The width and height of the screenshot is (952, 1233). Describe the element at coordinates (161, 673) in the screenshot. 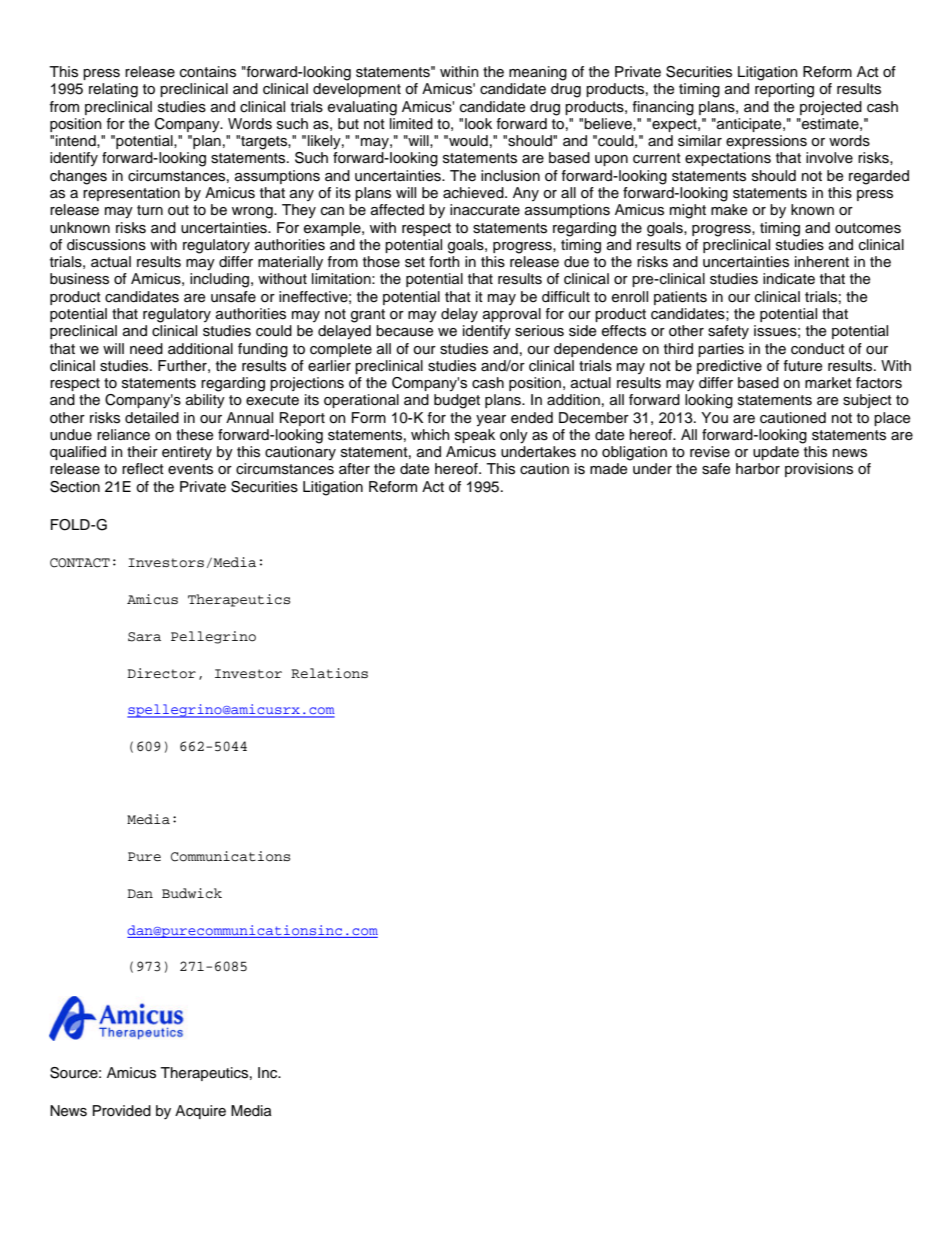

I see `Director` at that location.
